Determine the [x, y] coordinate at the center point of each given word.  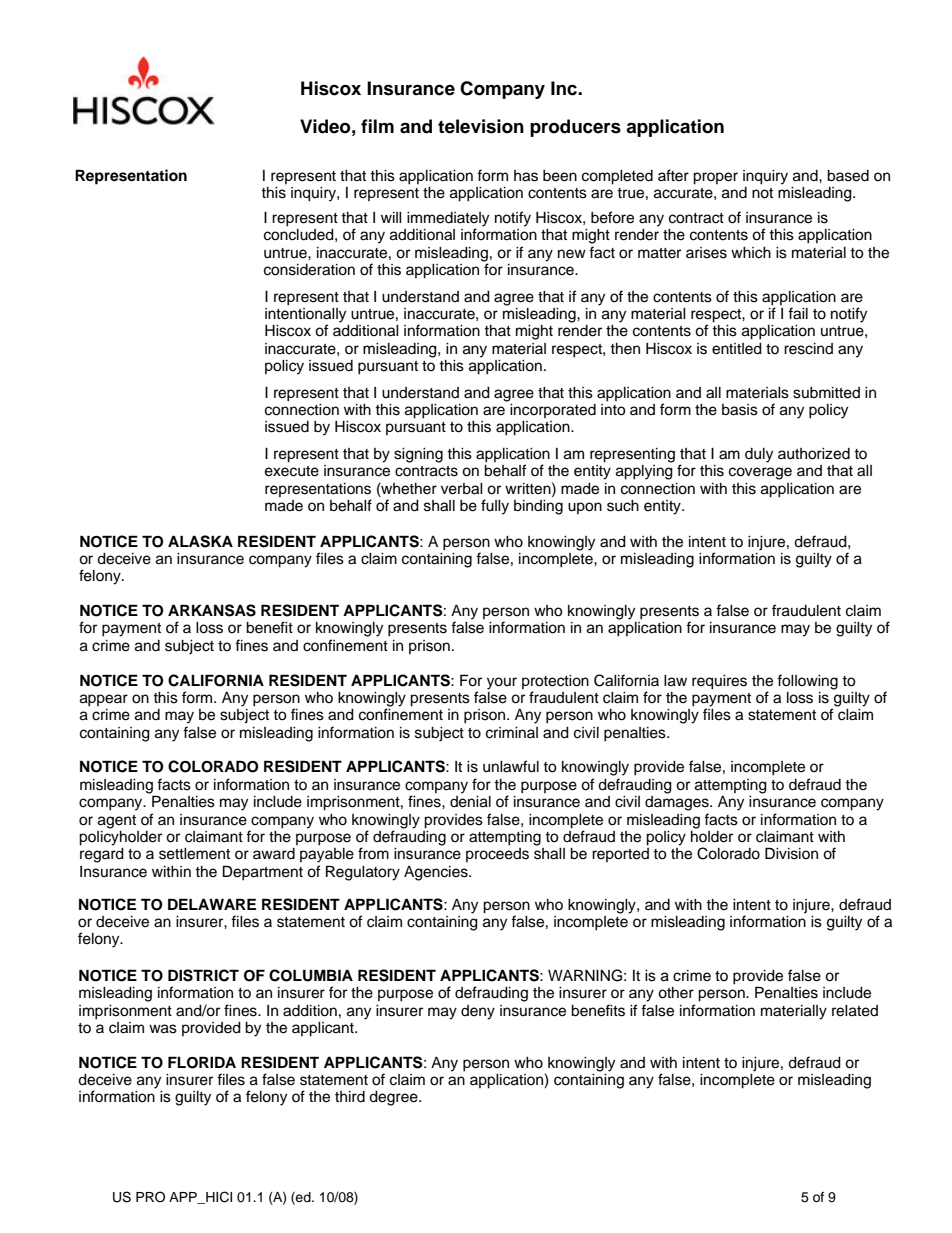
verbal [462, 489]
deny [478, 1012]
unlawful [511, 766]
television [481, 126]
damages [678, 802]
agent [117, 822]
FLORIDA [202, 1062]
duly [759, 455]
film [377, 126]
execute [292, 471]
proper [715, 178]
